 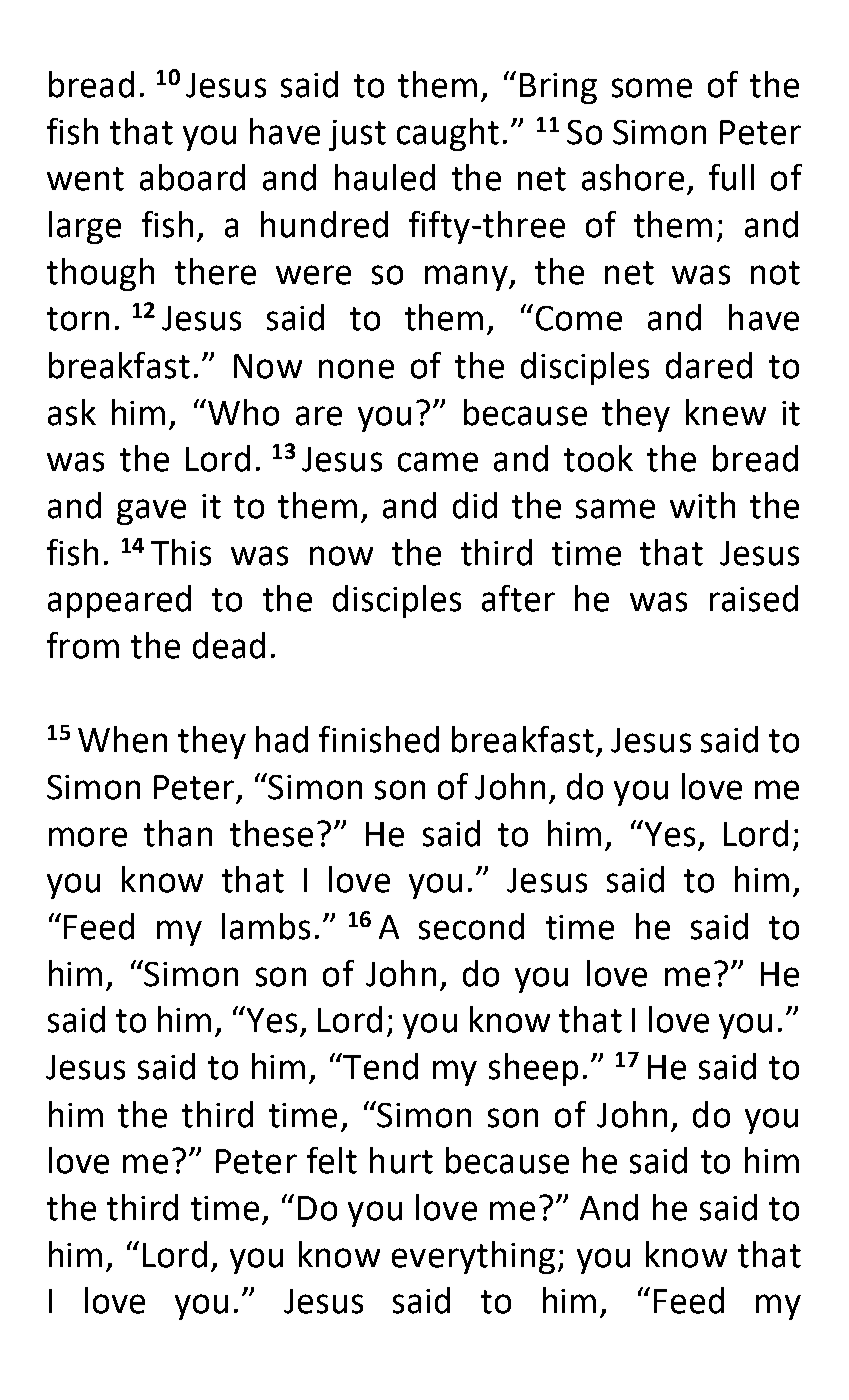 What do you see at coordinates (533, 1069) in the document?
I see `sheep` at bounding box center [533, 1069].
